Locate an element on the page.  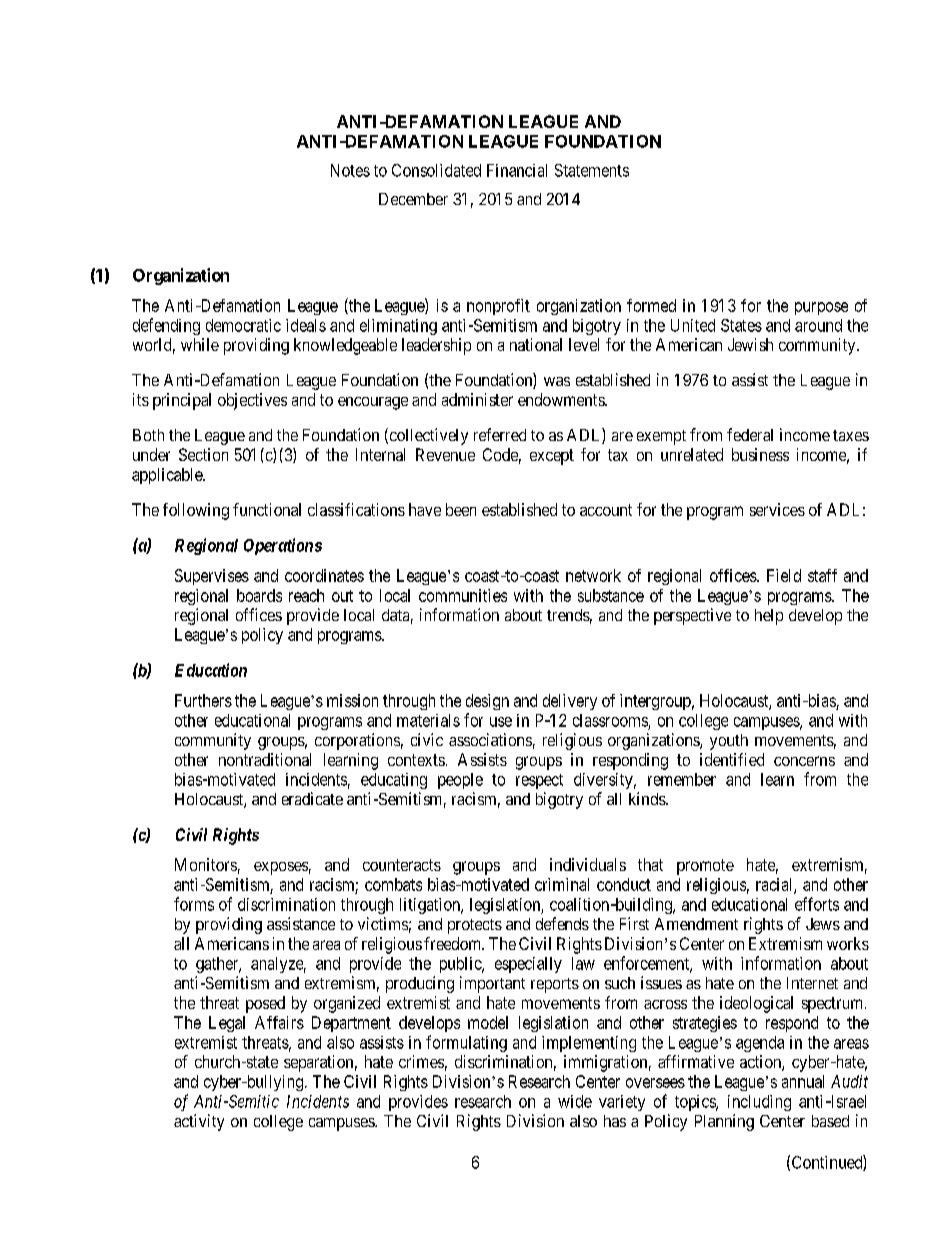
Notes is located at coordinates (350, 170).
